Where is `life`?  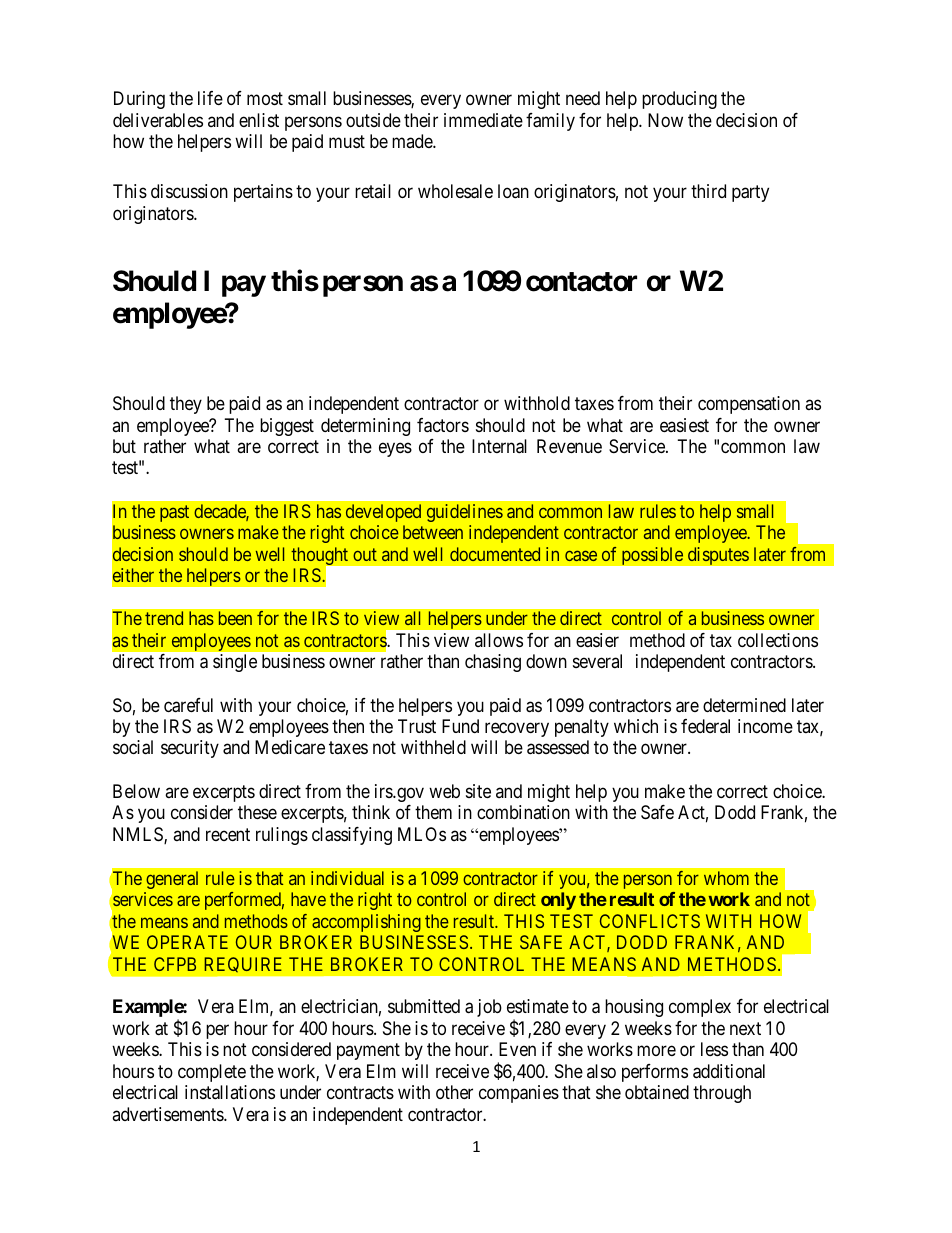
life is located at coordinates (210, 98).
